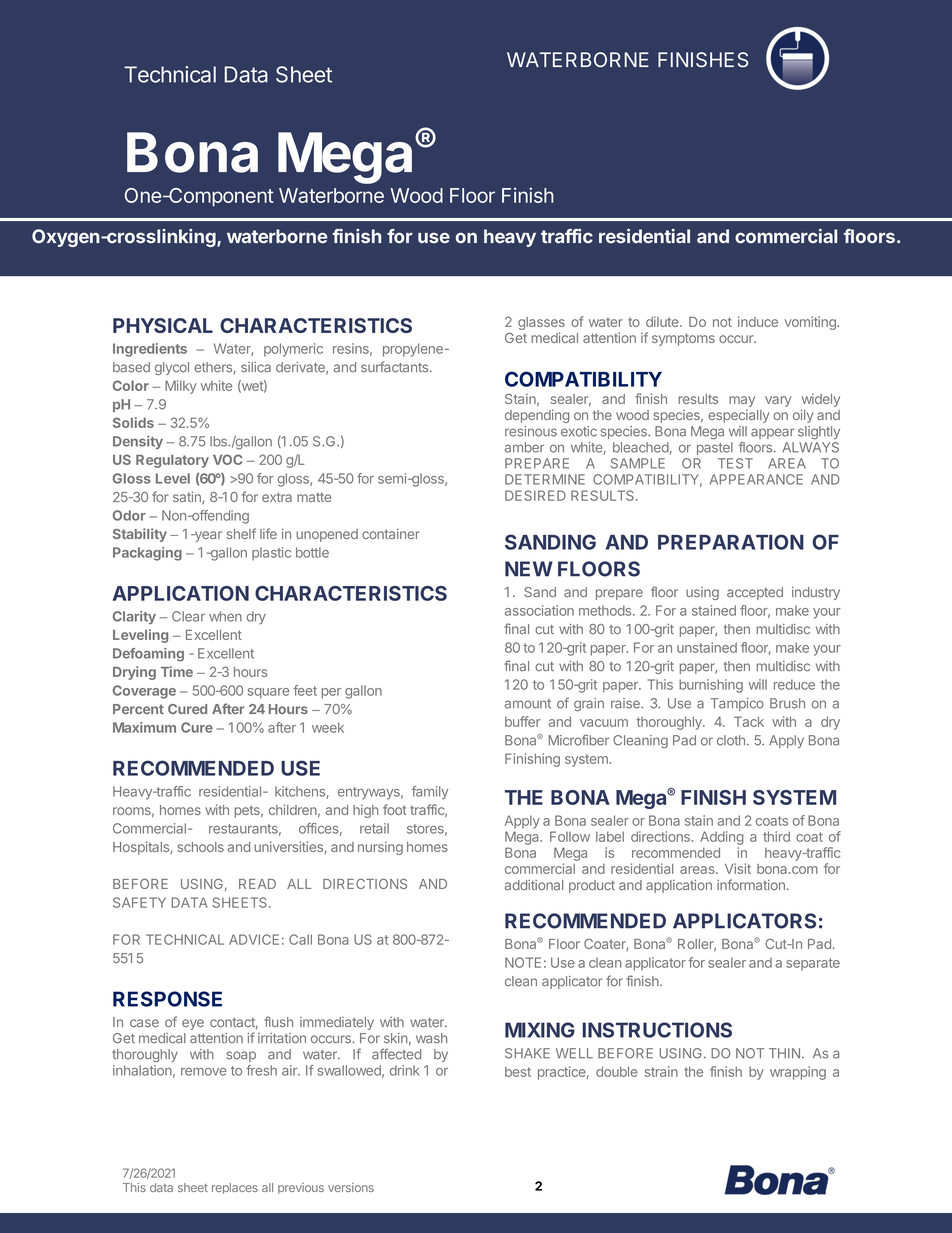  I want to click on accepted, so click(755, 593).
